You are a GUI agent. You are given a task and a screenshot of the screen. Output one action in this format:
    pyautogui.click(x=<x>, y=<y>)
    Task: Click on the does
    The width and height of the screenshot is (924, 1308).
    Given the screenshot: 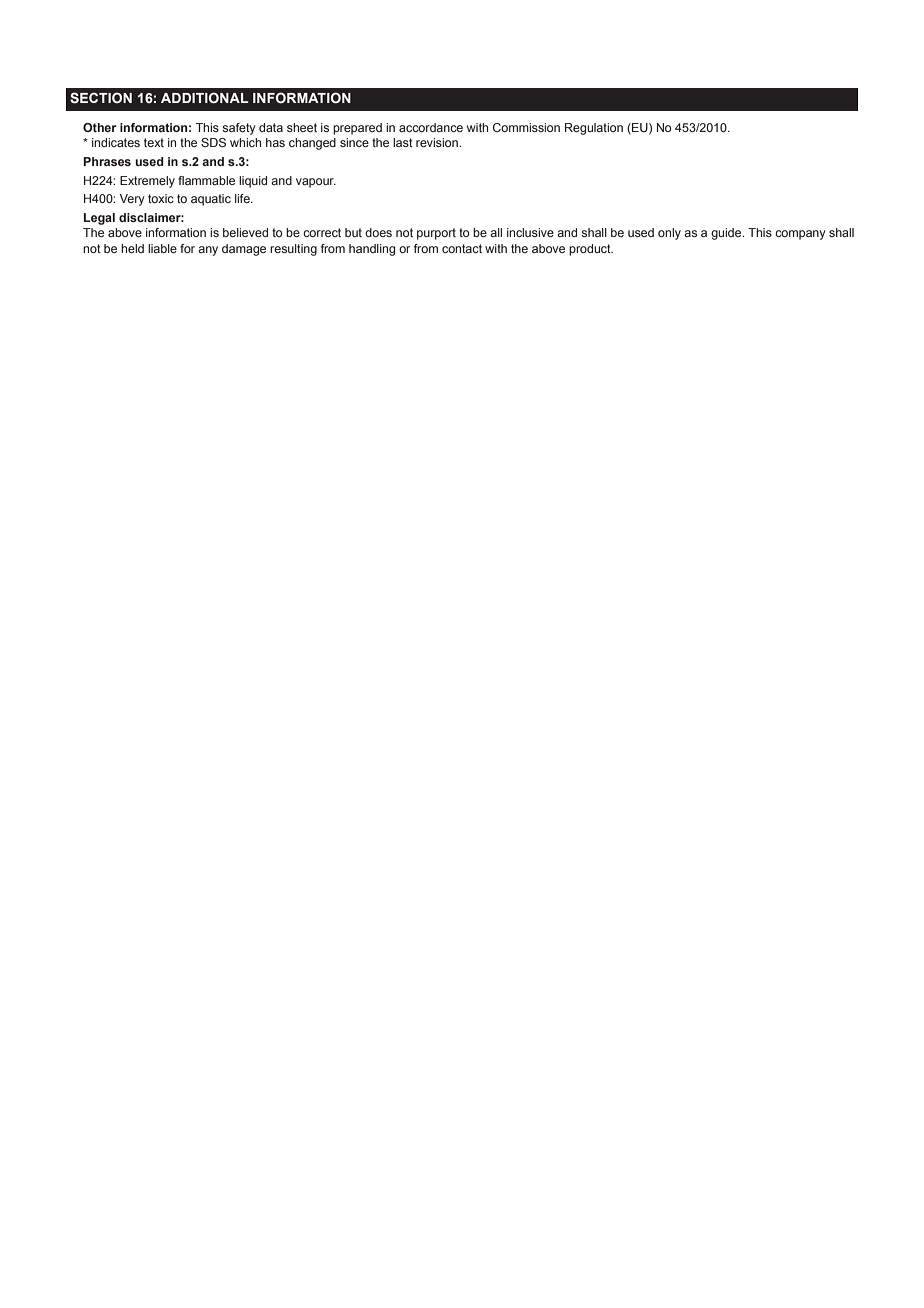 What is the action you would take?
    pyautogui.click(x=378, y=232)
